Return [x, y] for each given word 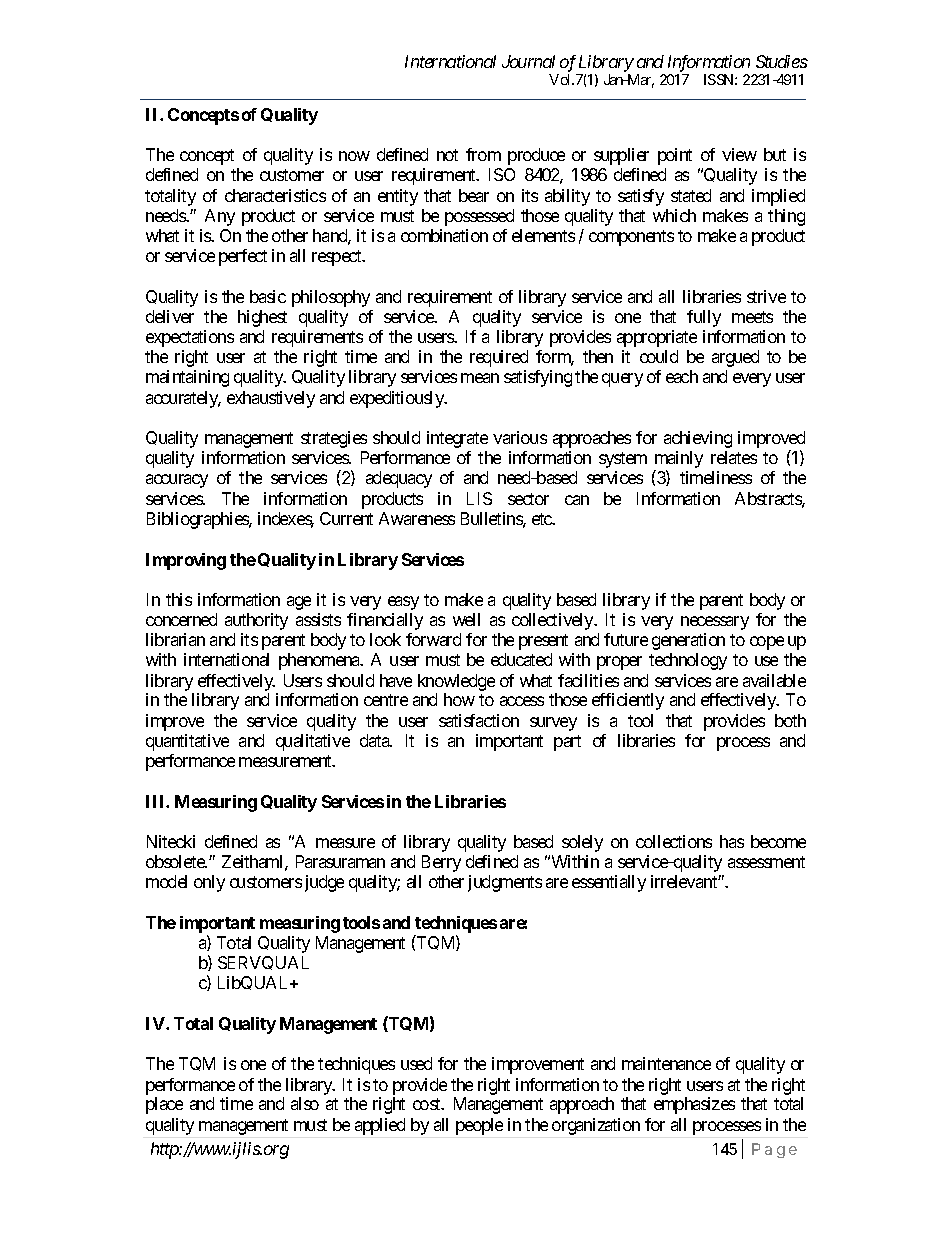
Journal [528, 61]
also [305, 1103]
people [479, 1126]
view [739, 154]
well [466, 619]
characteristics [275, 195]
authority [256, 621]
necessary [715, 623]
